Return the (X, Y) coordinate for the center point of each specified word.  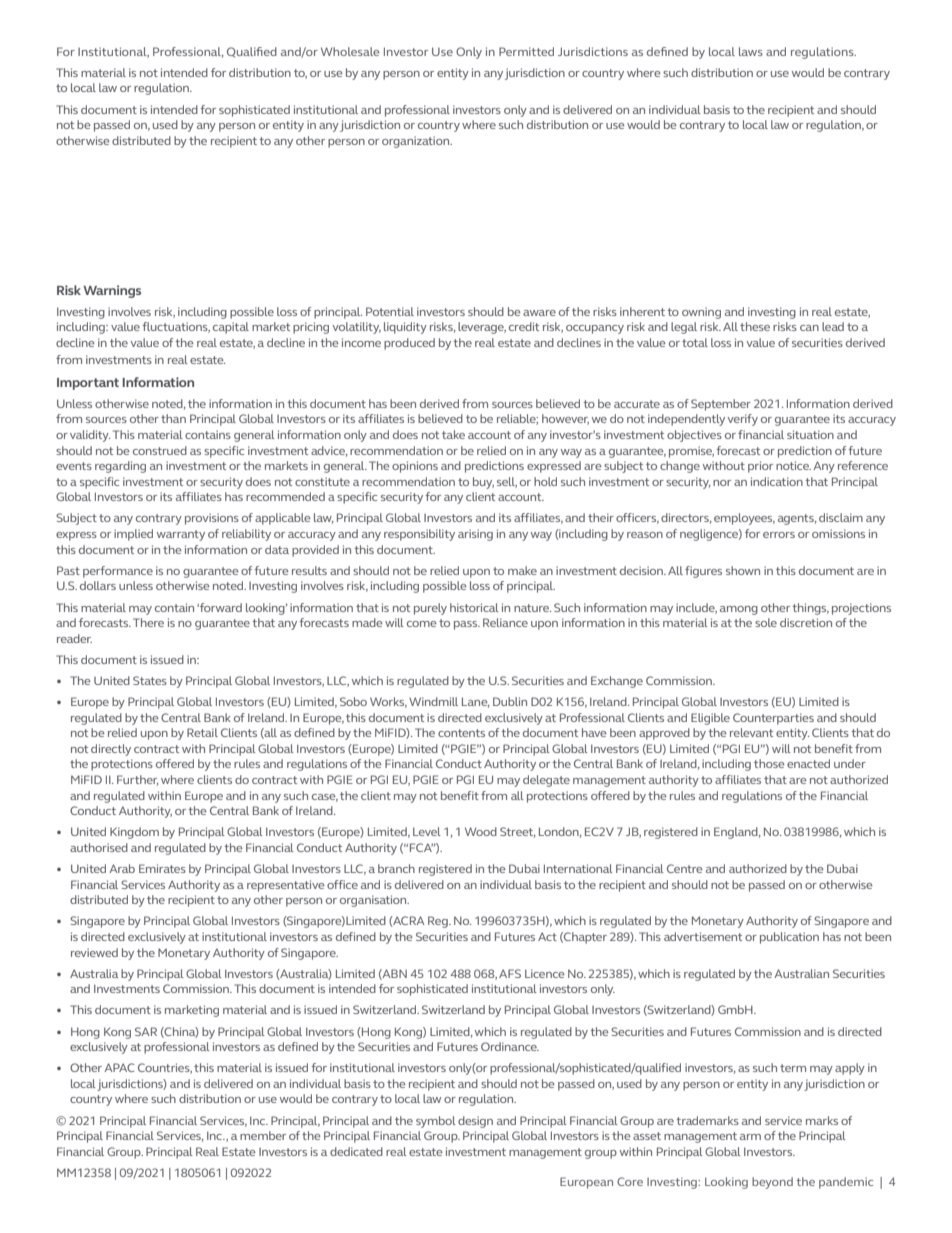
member (263, 1135)
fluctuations (176, 327)
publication (789, 938)
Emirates (162, 868)
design (475, 1122)
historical (474, 607)
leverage (482, 328)
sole (766, 622)
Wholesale (350, 51)
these (755, 326)
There (148, 622)
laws (751, 51)
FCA (421, 847)
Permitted (526, 51)
